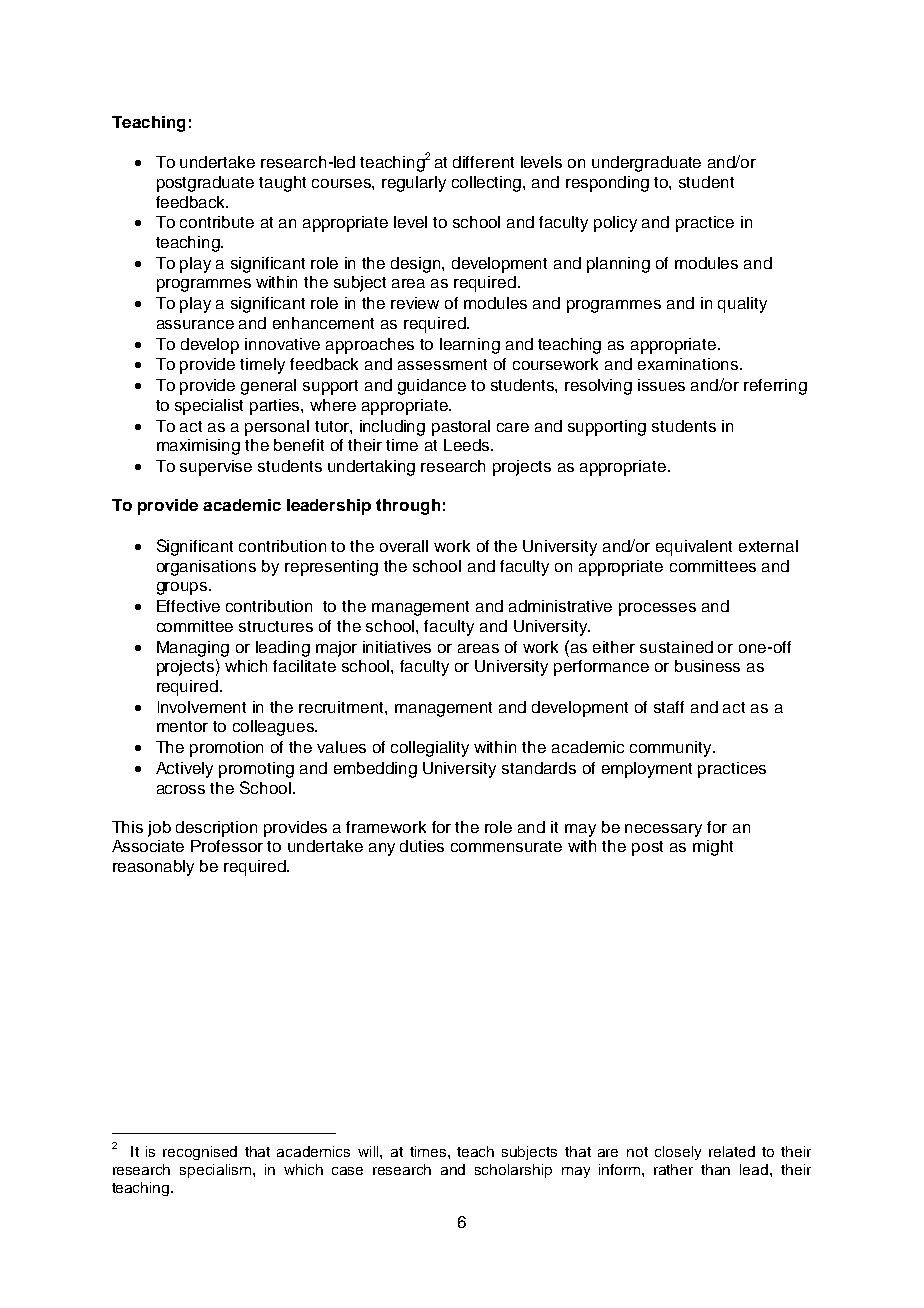  Describe the element at coordinates (646, 164) in the document. I see `undergraduate` at that location.
